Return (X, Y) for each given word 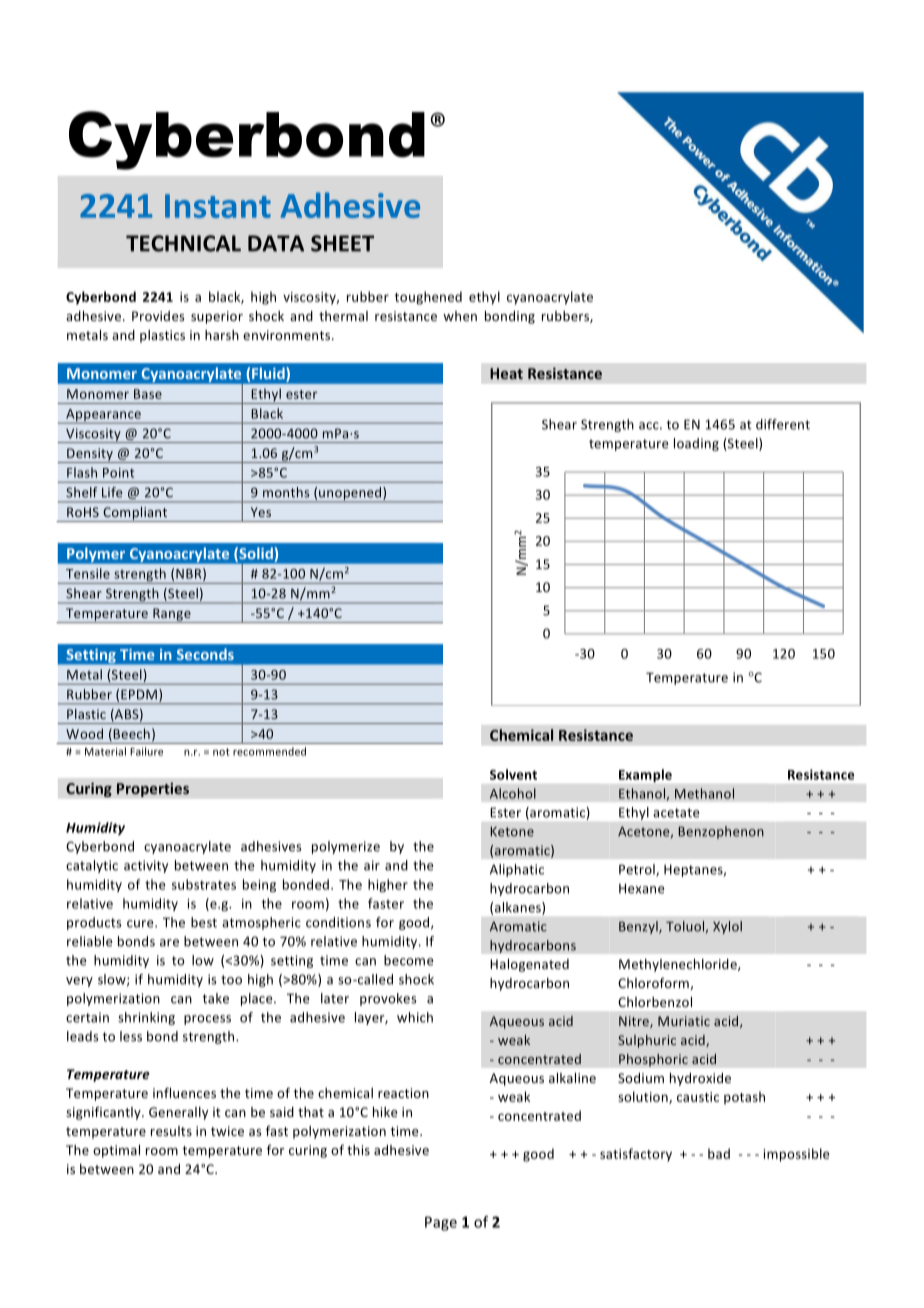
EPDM (140, 695)
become (408, 960)
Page (441, 1223)
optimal (116, 1151)
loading (696, 444)
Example (645, 775)
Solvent (513, 774)
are (169, 943)
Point (118, 473)
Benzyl (639, 927)
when (460, 316)
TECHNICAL (183, 243)
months (286, 492)
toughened (428, 298)
